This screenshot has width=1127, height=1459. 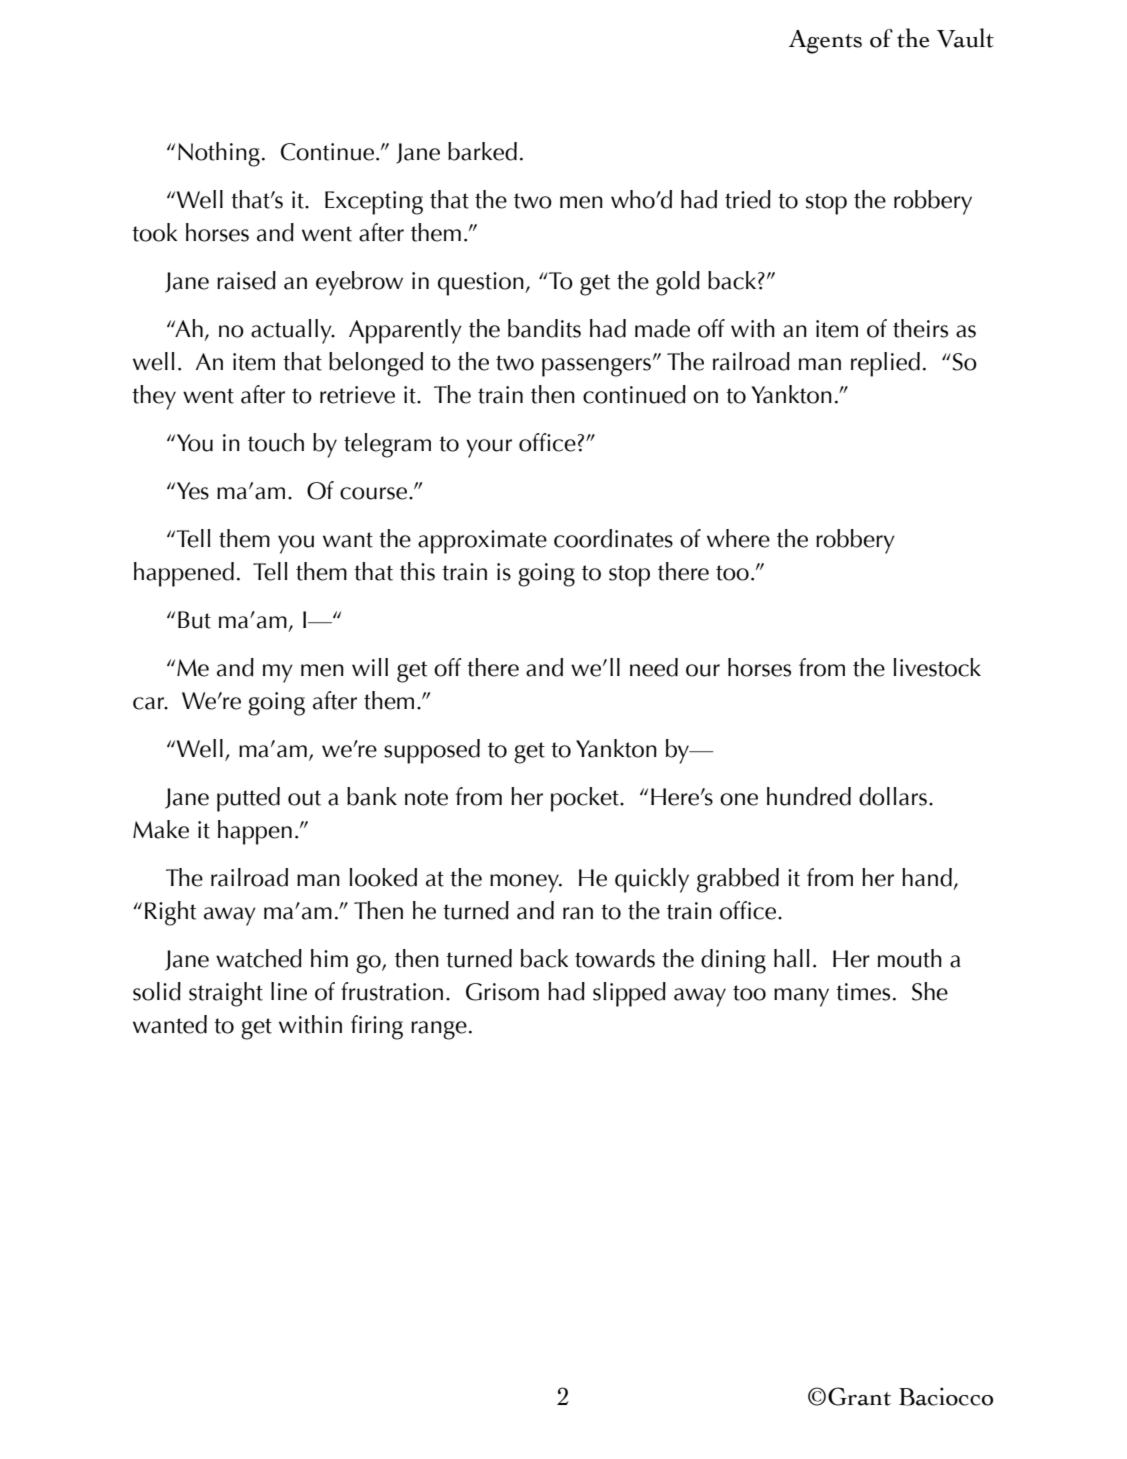 What do you see at coordinates (801, 997) in the screenshot?
I see `many` at bounding box center [801, 997].
